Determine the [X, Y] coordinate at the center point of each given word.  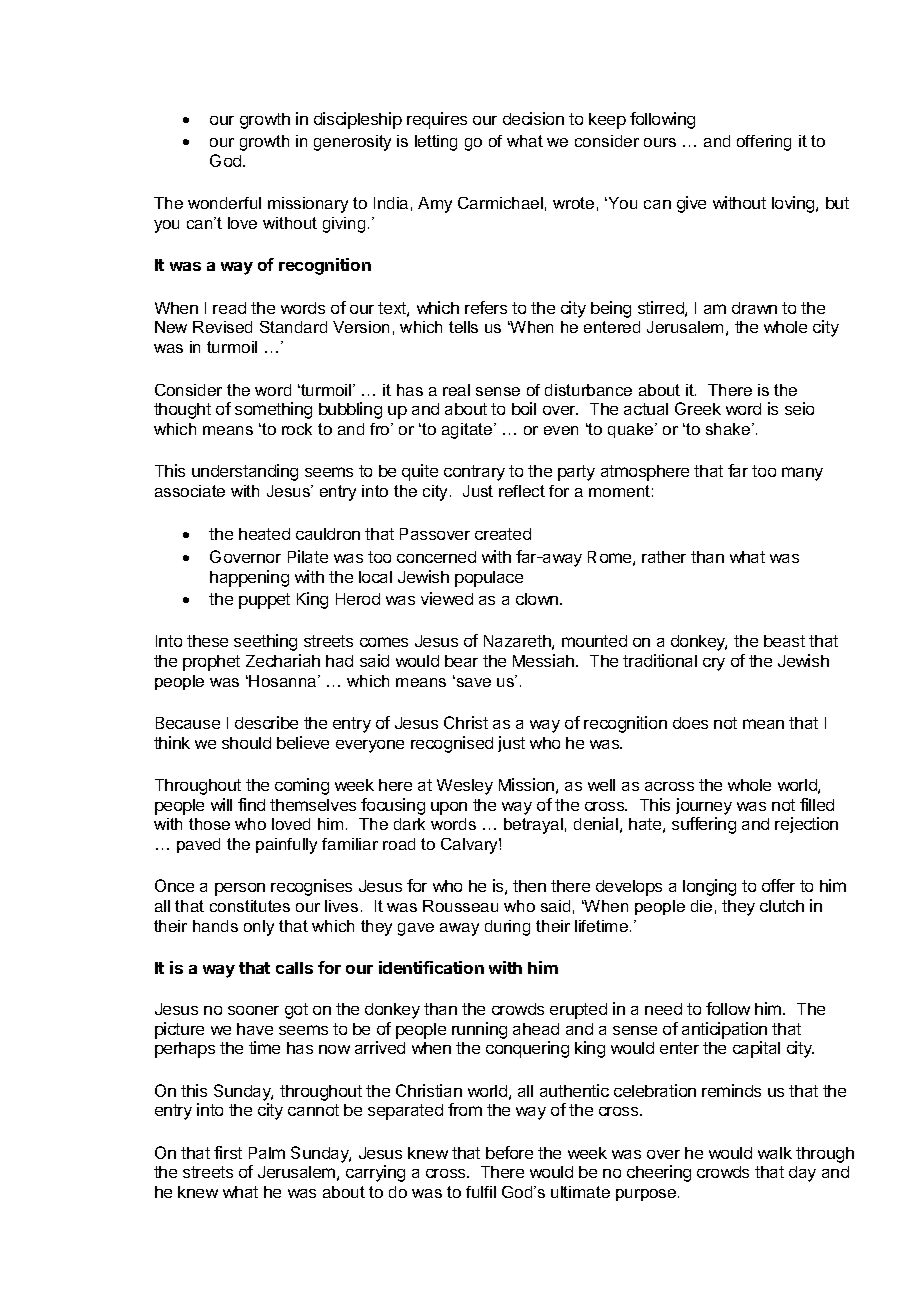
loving [794, 204]
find [251, 804]
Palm [267, 1153]
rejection [806, 825]
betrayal [533, 826]
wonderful [224, 203]
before [509, 1152]
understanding [245, 472]
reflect [522, 491]
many [802, 474]
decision [533, 118]
